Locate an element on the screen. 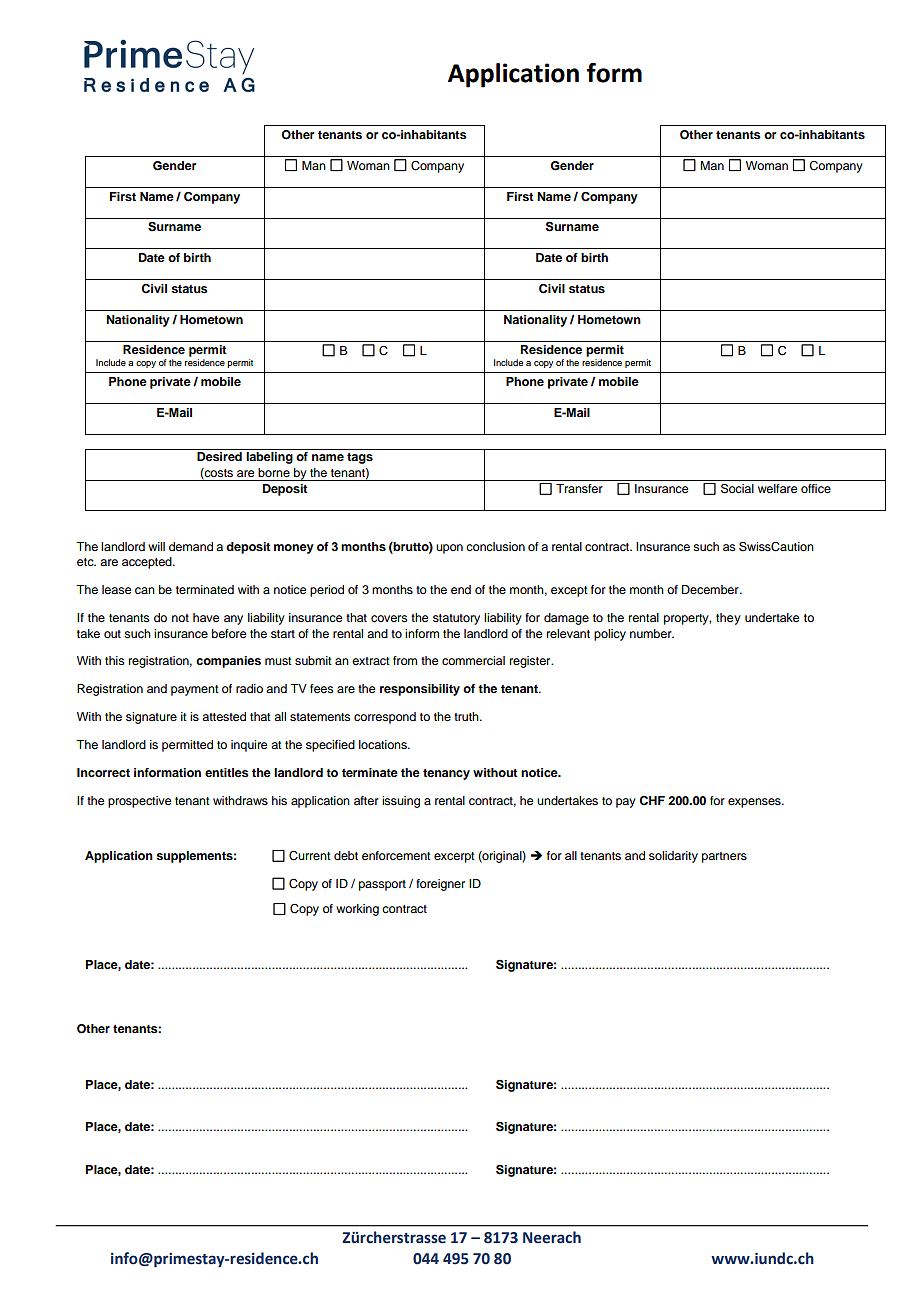  Desired is located at coordinates (219, 456).
